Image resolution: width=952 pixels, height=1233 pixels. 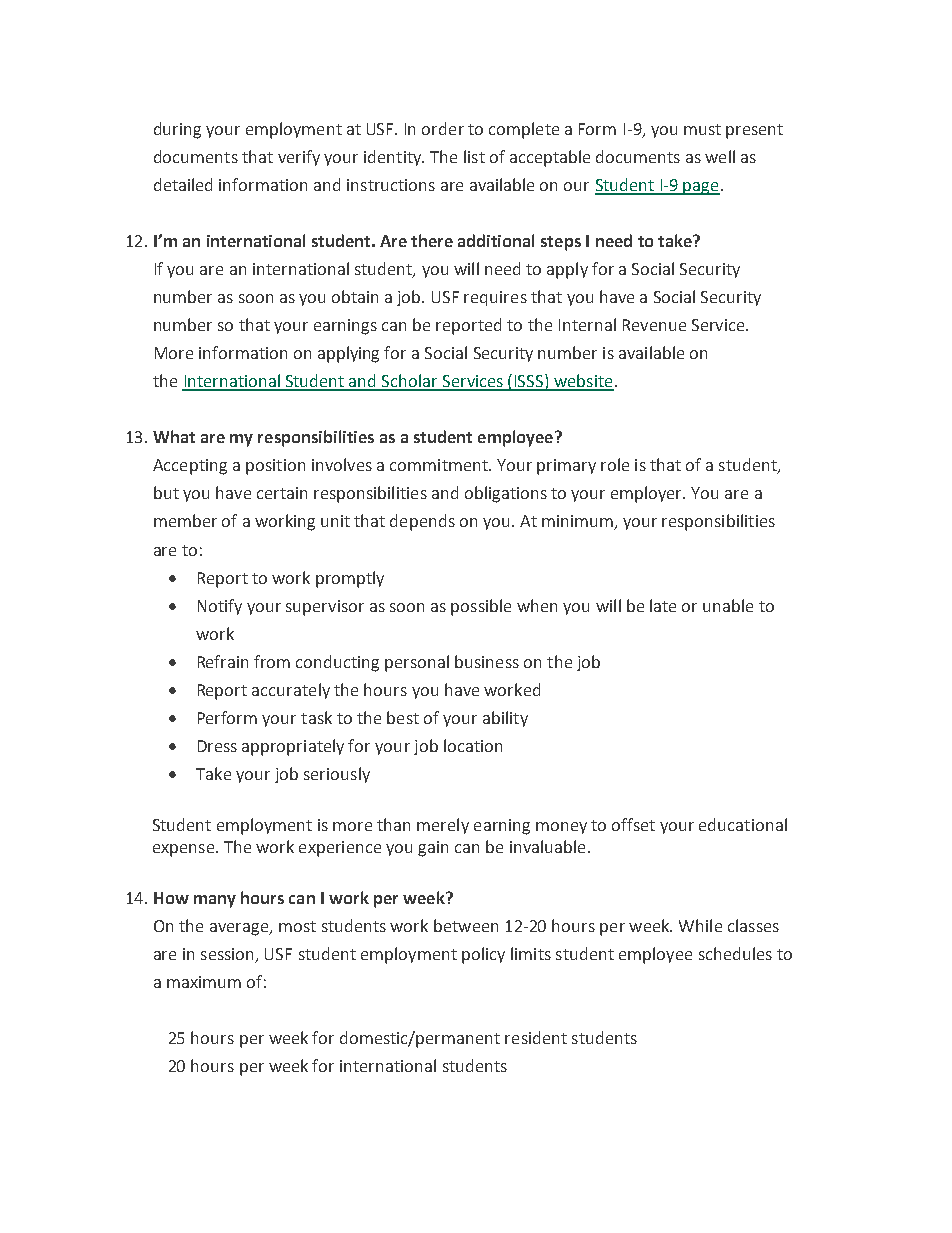 I want to click on What, so click(x=174, y=436).
